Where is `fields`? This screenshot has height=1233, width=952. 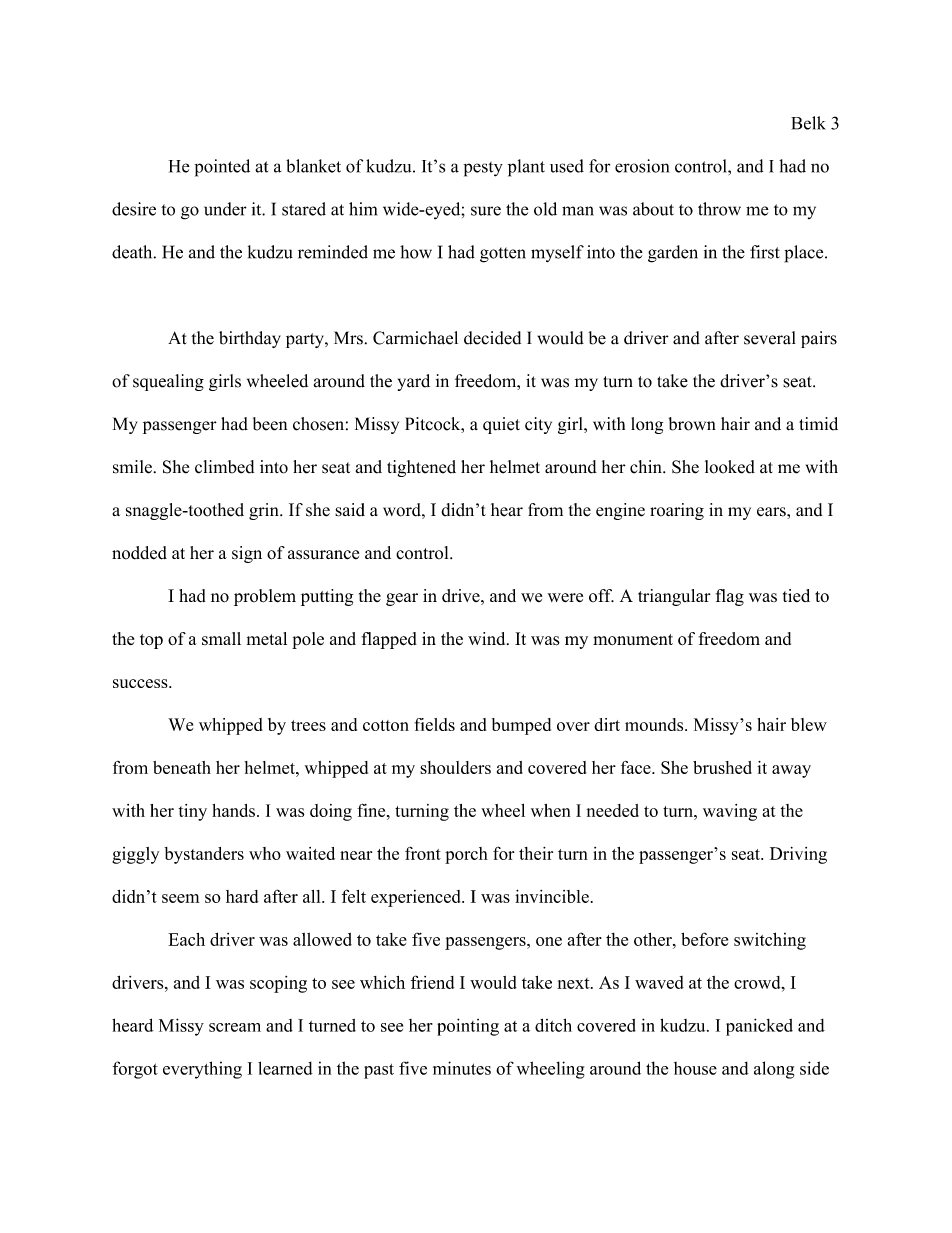
fields is located at coordinates (434, 724).
